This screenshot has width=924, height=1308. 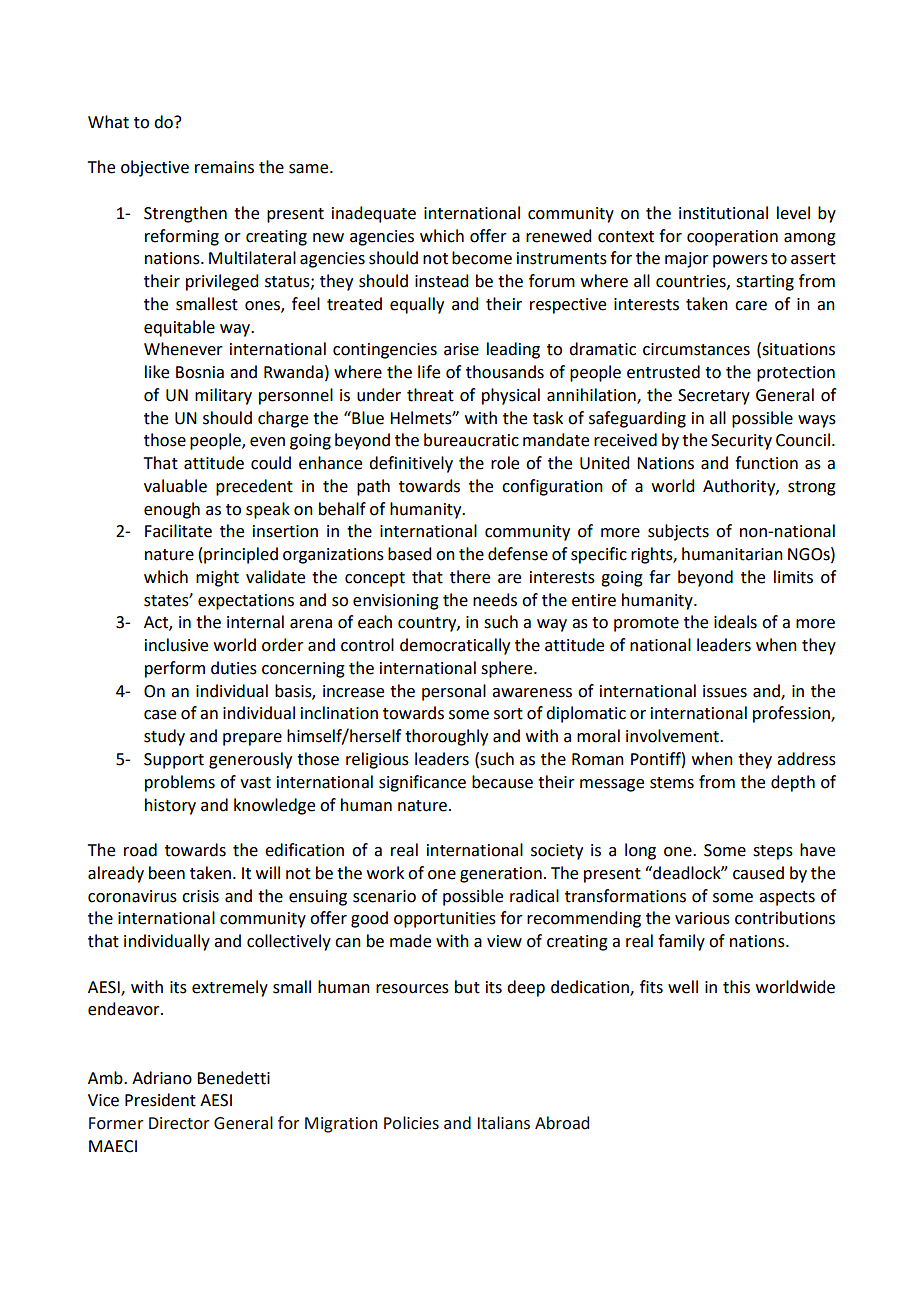 What do you see at coordinates (430, 395) in the screenshot?
I see `threat` at bounding box center [430, 395].
